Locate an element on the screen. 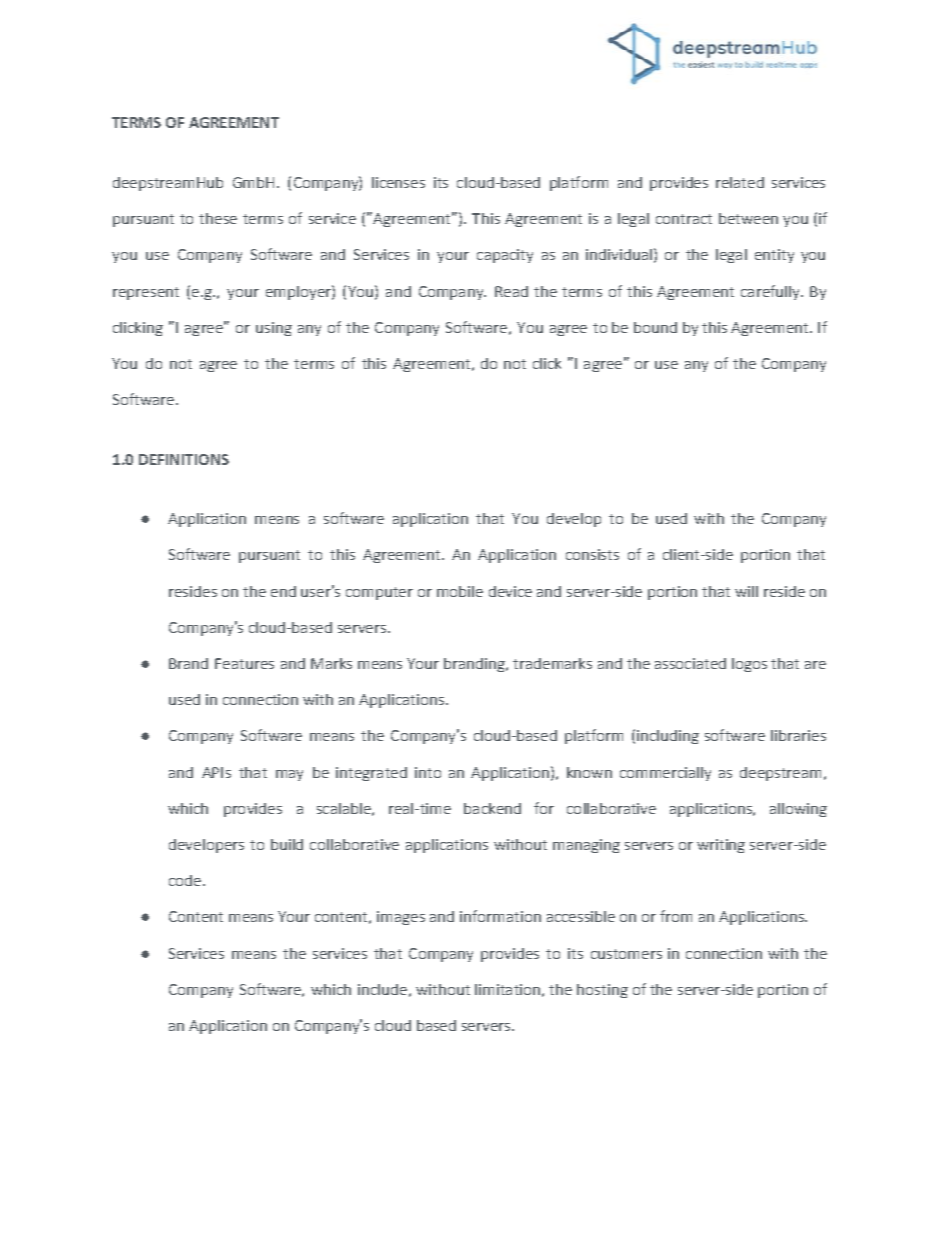 The width and height of the screenshot is (952, 1233). code is located at coordinates (185, 880).
